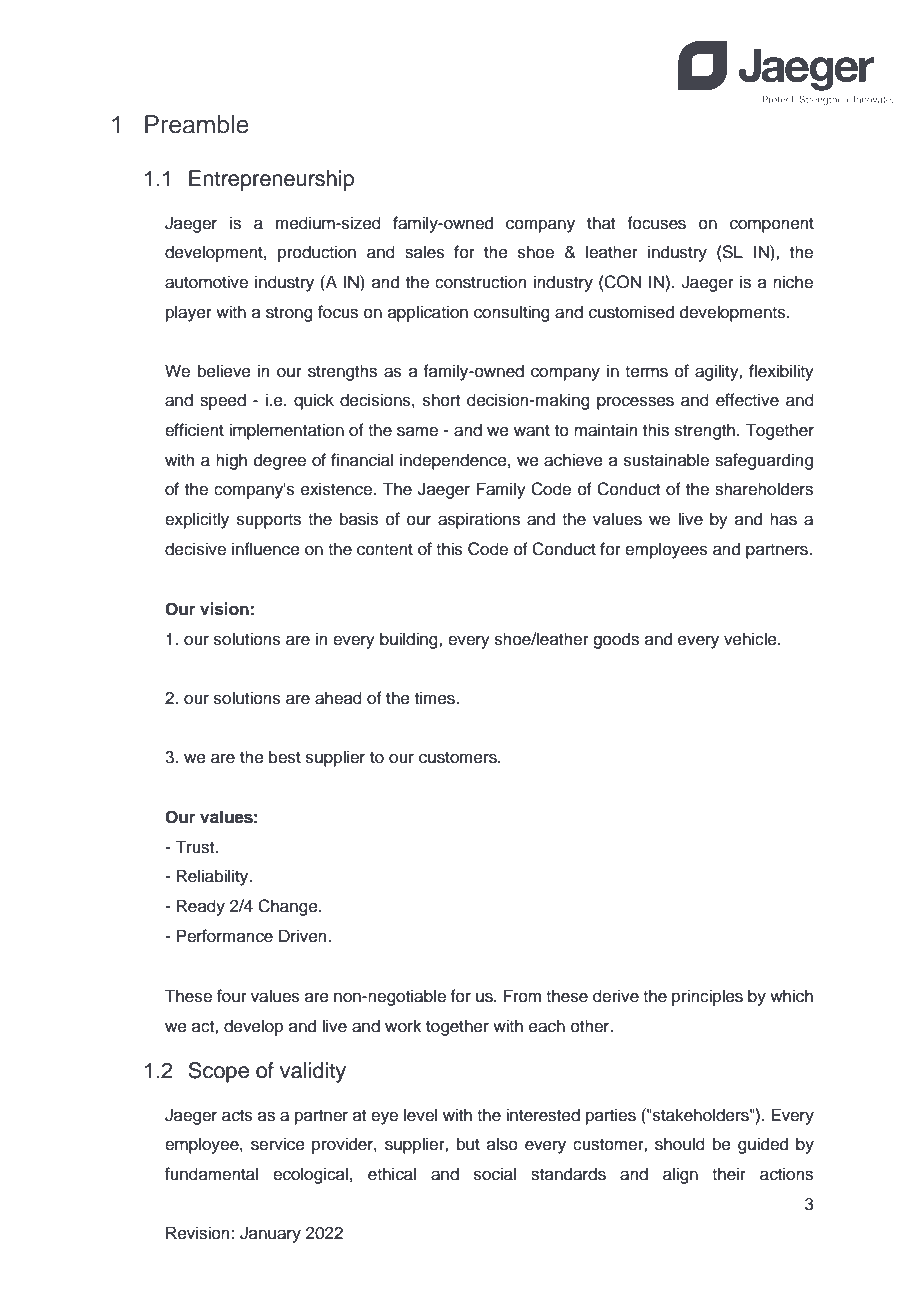 The width and height of the image is (924, 1308). I want to click on component, so click(772, 225).
